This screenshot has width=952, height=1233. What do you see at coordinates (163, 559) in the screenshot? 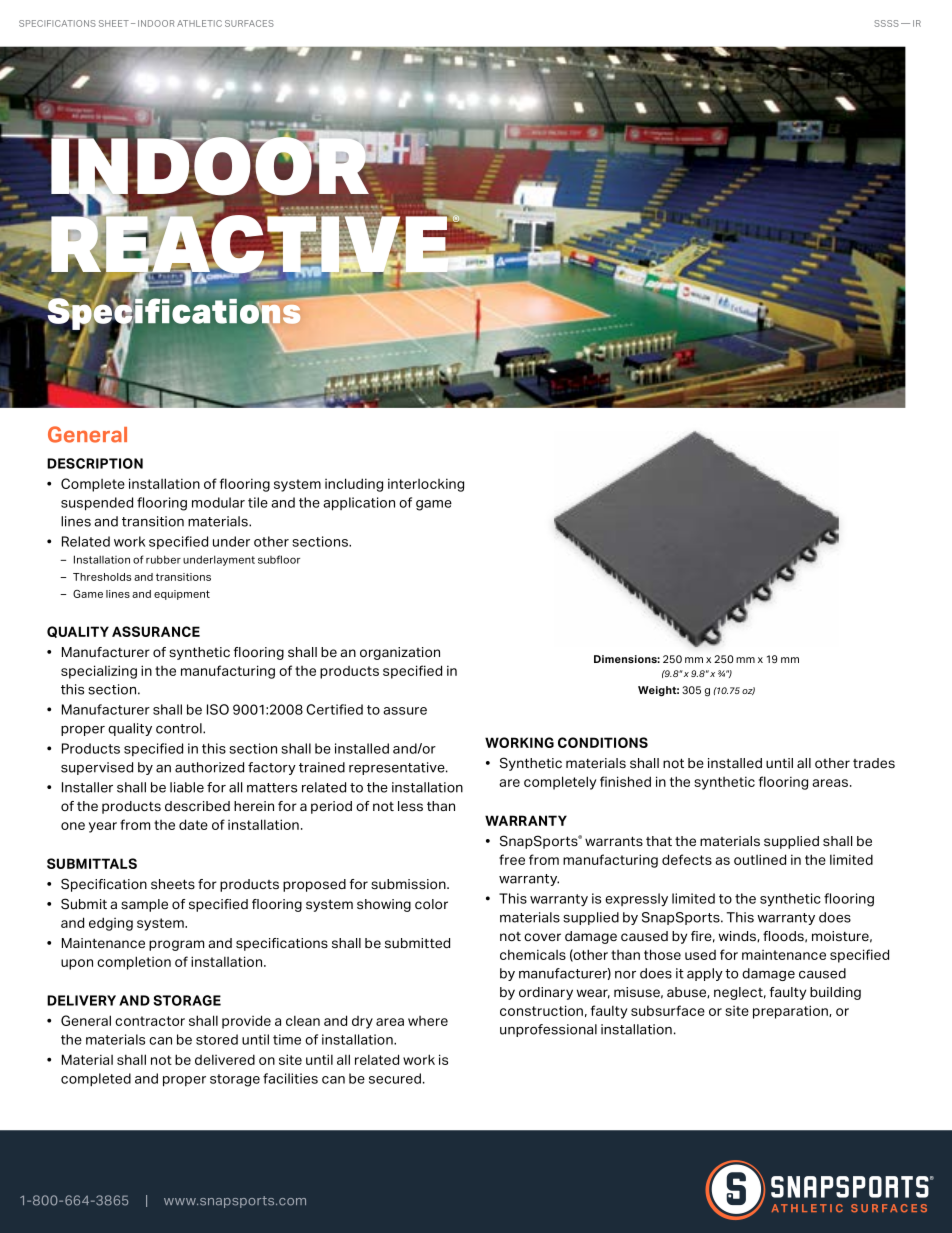
I see `rubber` at bounding box center [163, 559].
